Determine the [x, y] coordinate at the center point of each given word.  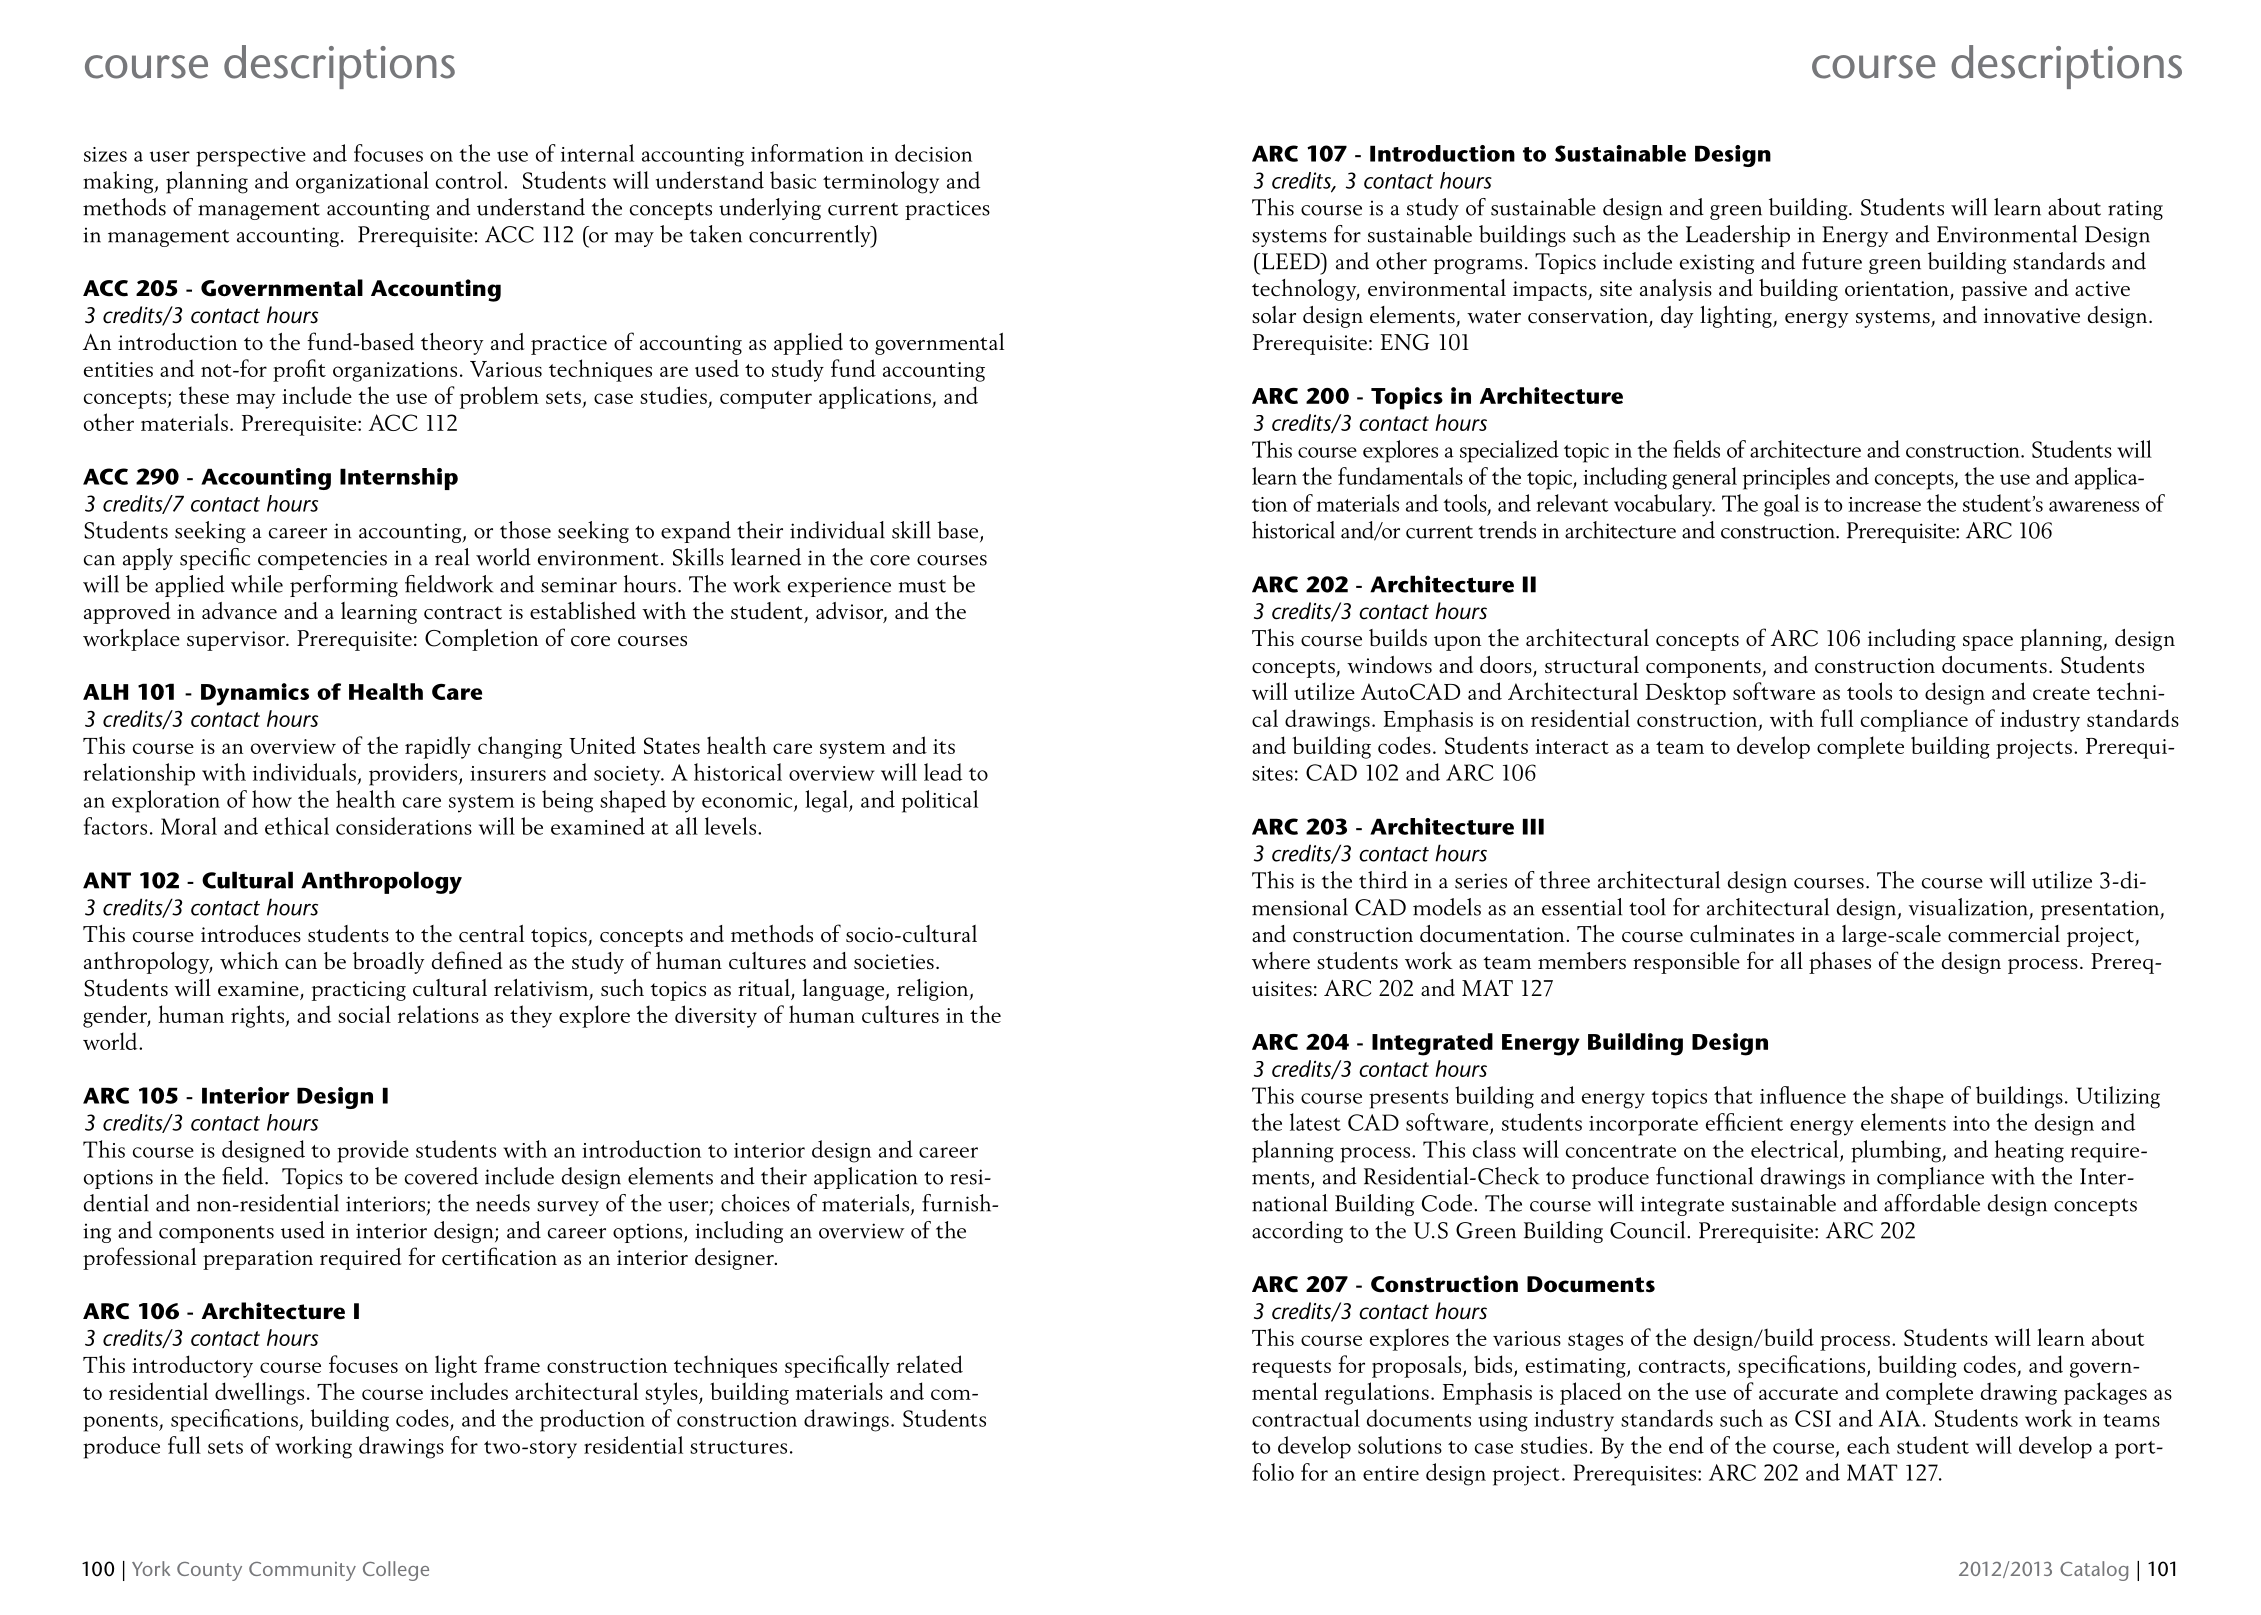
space [1988, 643]
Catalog [2094, 1571]
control [470, 180]
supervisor [237, 641]
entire [1391, 1473]
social [364, 1014]
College [396, 1571]
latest [1315, 1122]
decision [933, 153]
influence [1803, 1095]
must [922, 586]
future [1832, 261]
